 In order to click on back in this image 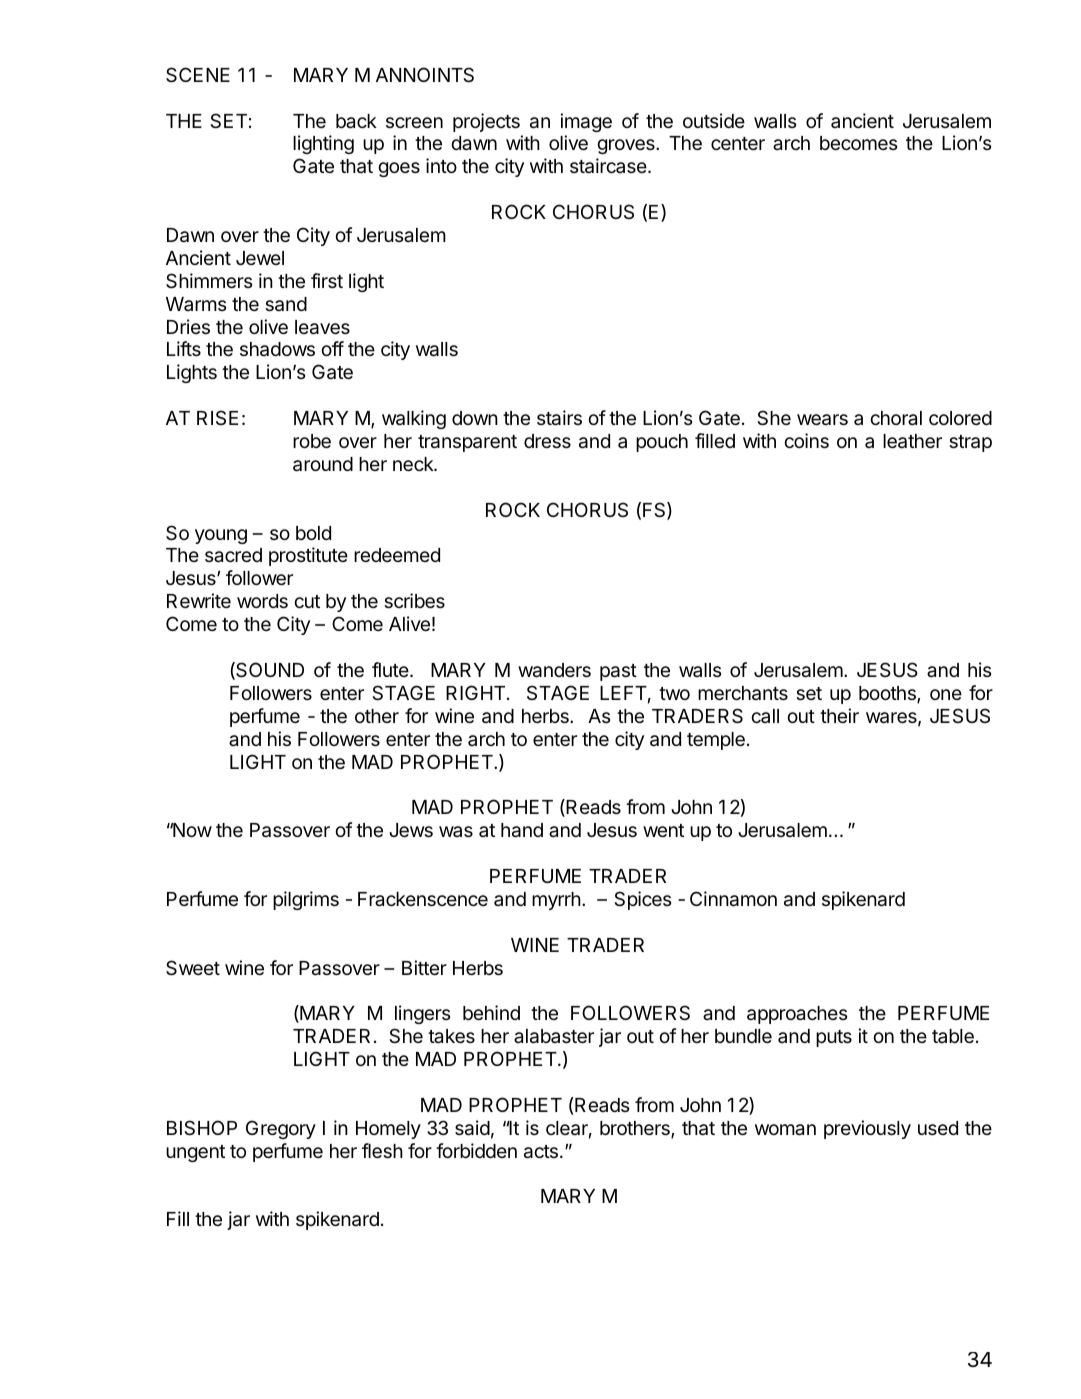, I will do `click(356, 121)`.
